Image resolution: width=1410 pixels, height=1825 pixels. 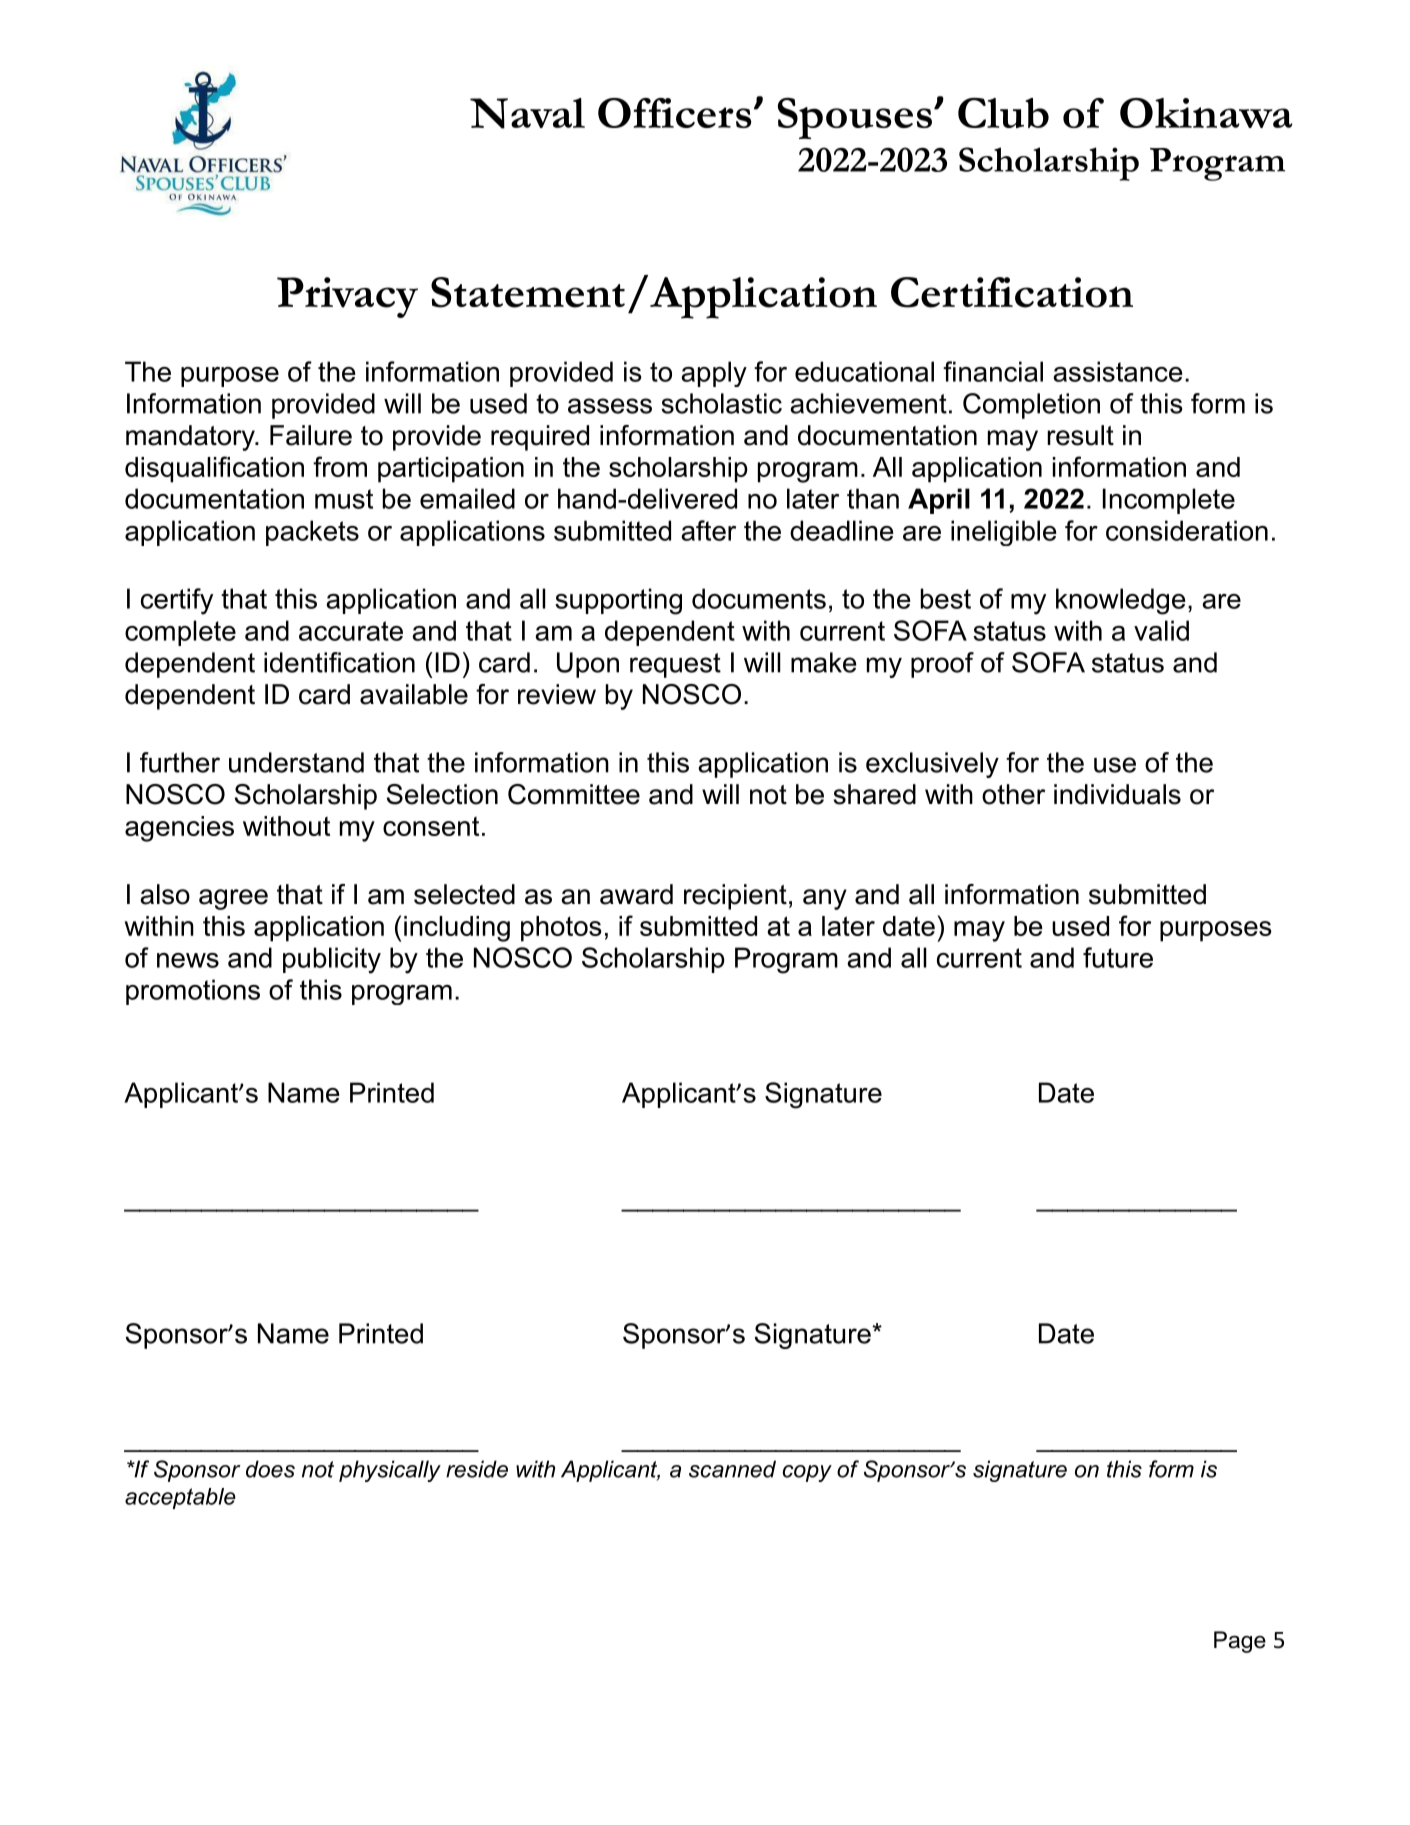 What do you see at coordinates (347, 297) in the screenshot?
I see `Privacy` at bounding box center [347, 297].
